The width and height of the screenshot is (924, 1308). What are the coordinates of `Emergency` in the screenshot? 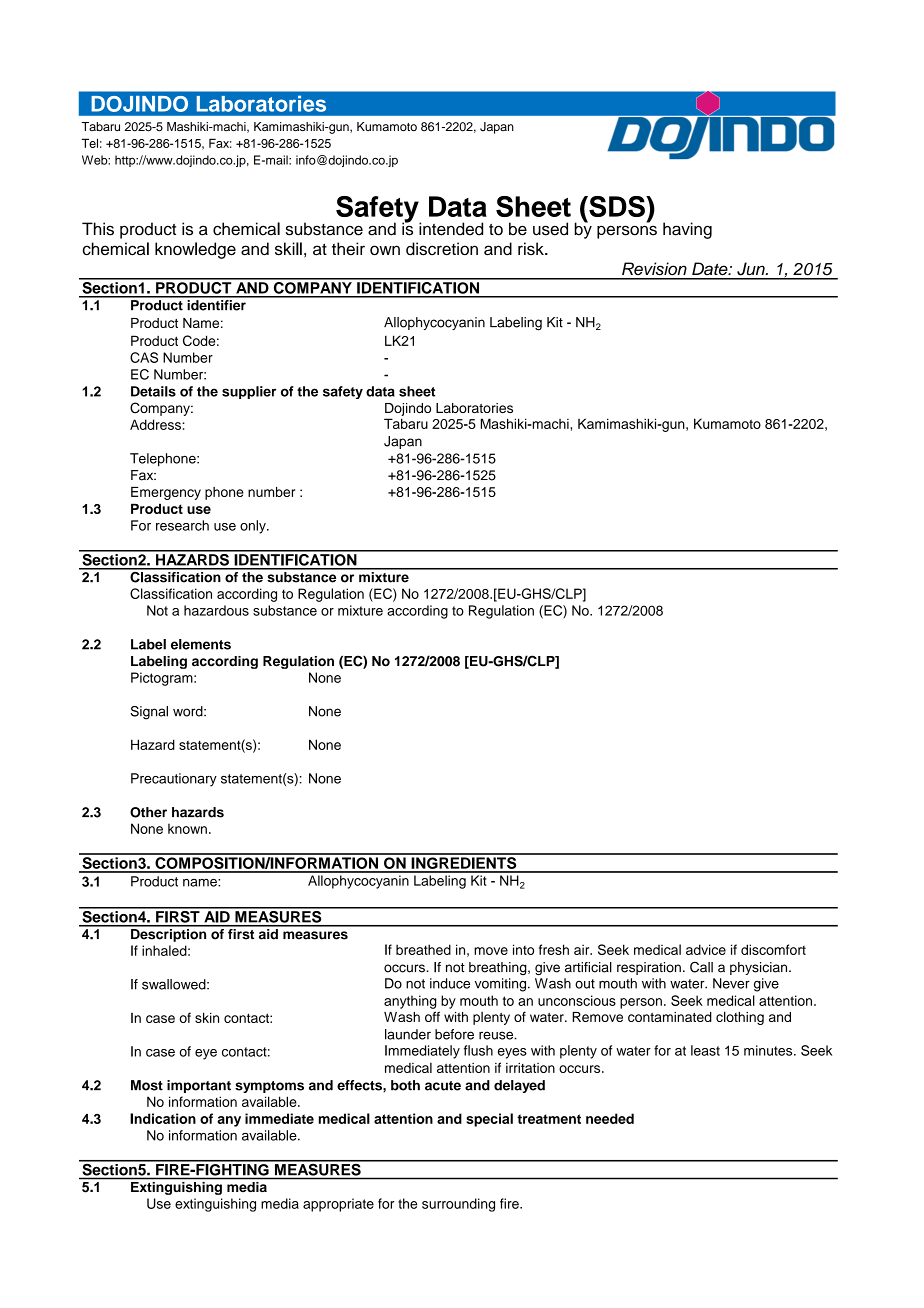 It's located at (166, 493).
